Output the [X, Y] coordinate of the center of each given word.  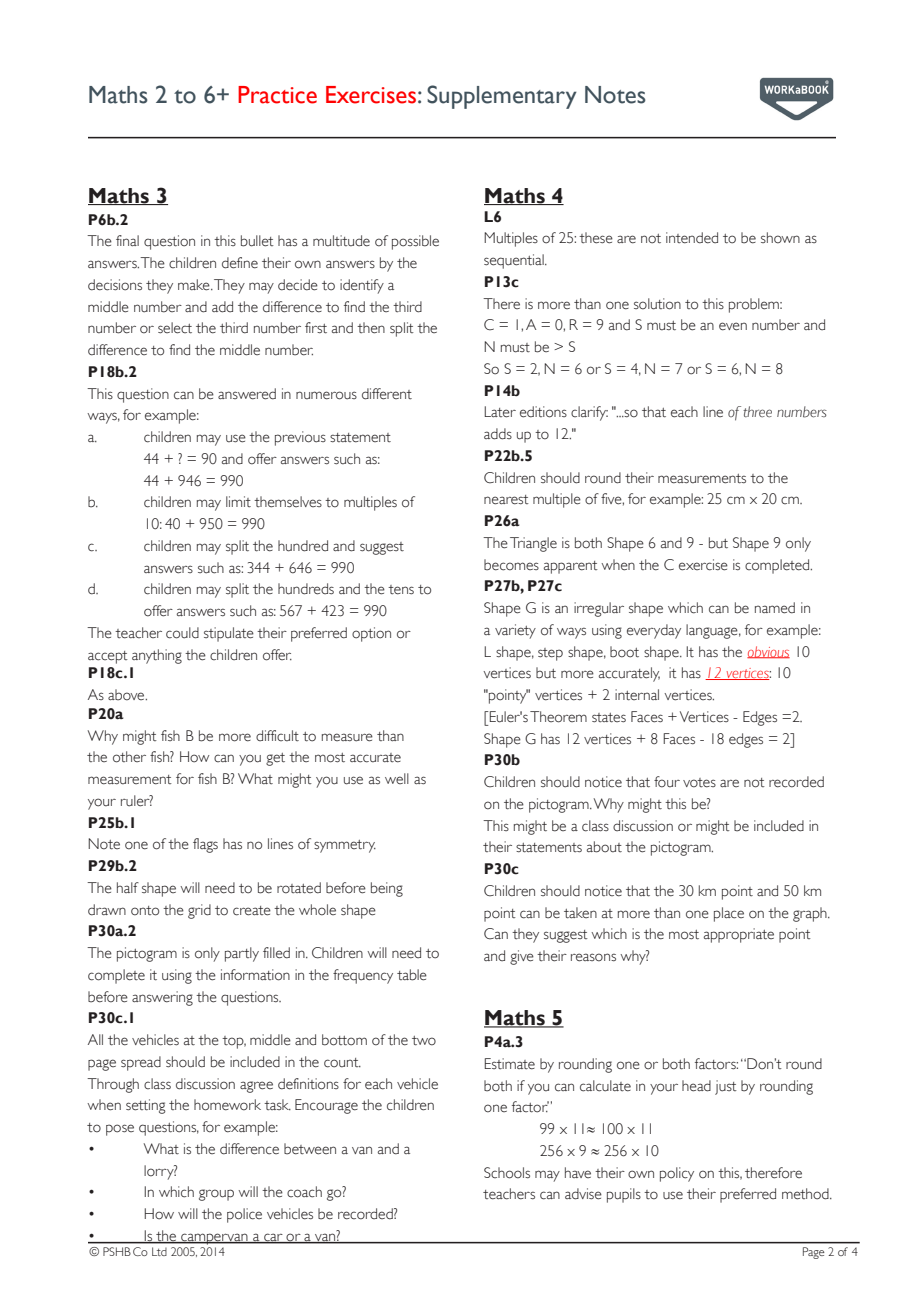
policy [677, 1174]
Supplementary [502, 97]
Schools [507, 1173]
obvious [768, 652]
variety [515, 631]
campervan [214, 1239]
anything [157, 656]
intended [692, 238]
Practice [277, 95]
